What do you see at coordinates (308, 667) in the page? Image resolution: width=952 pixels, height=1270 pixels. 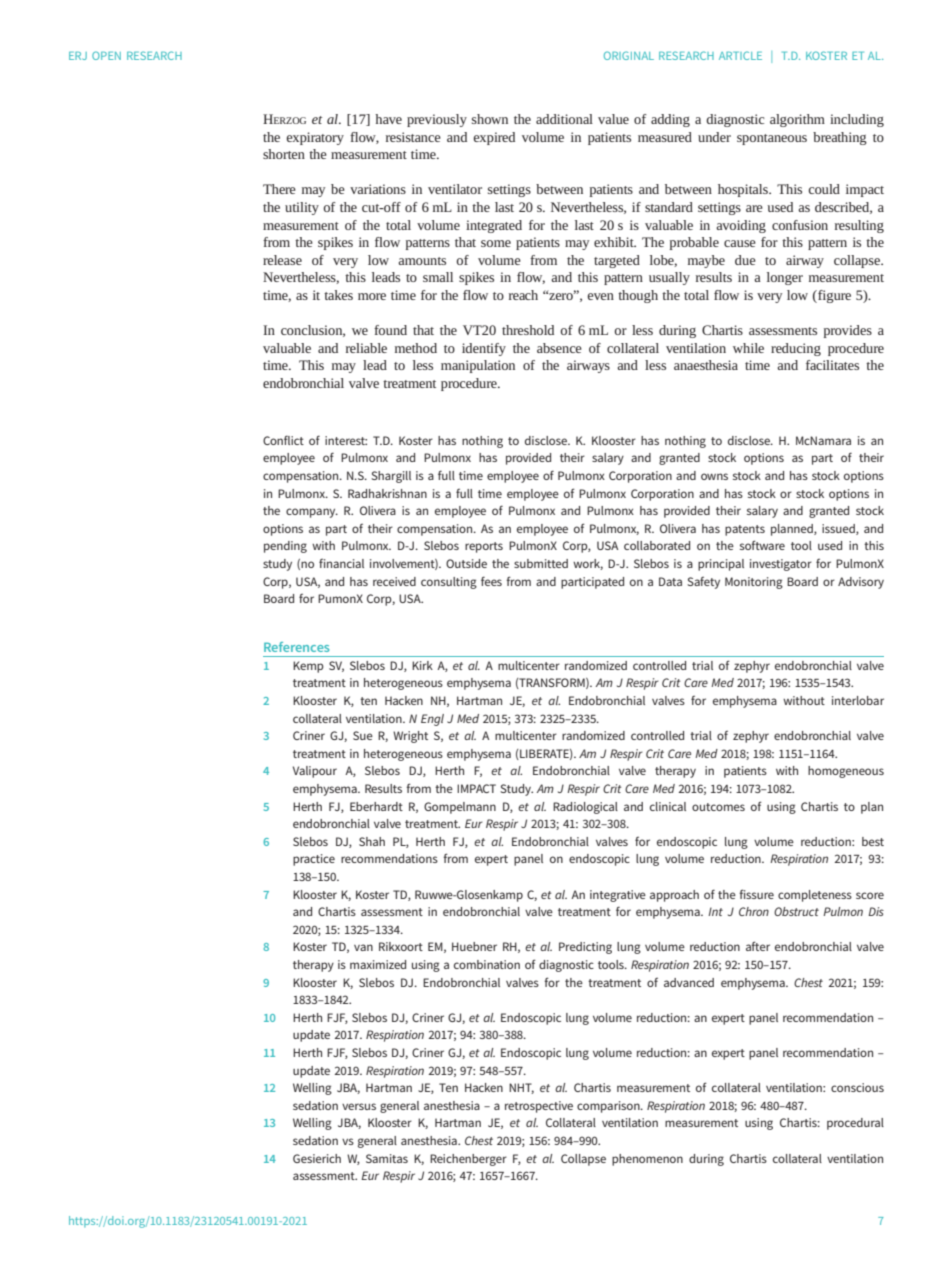 I see `Kemp` at bounding box center [308, 667].
